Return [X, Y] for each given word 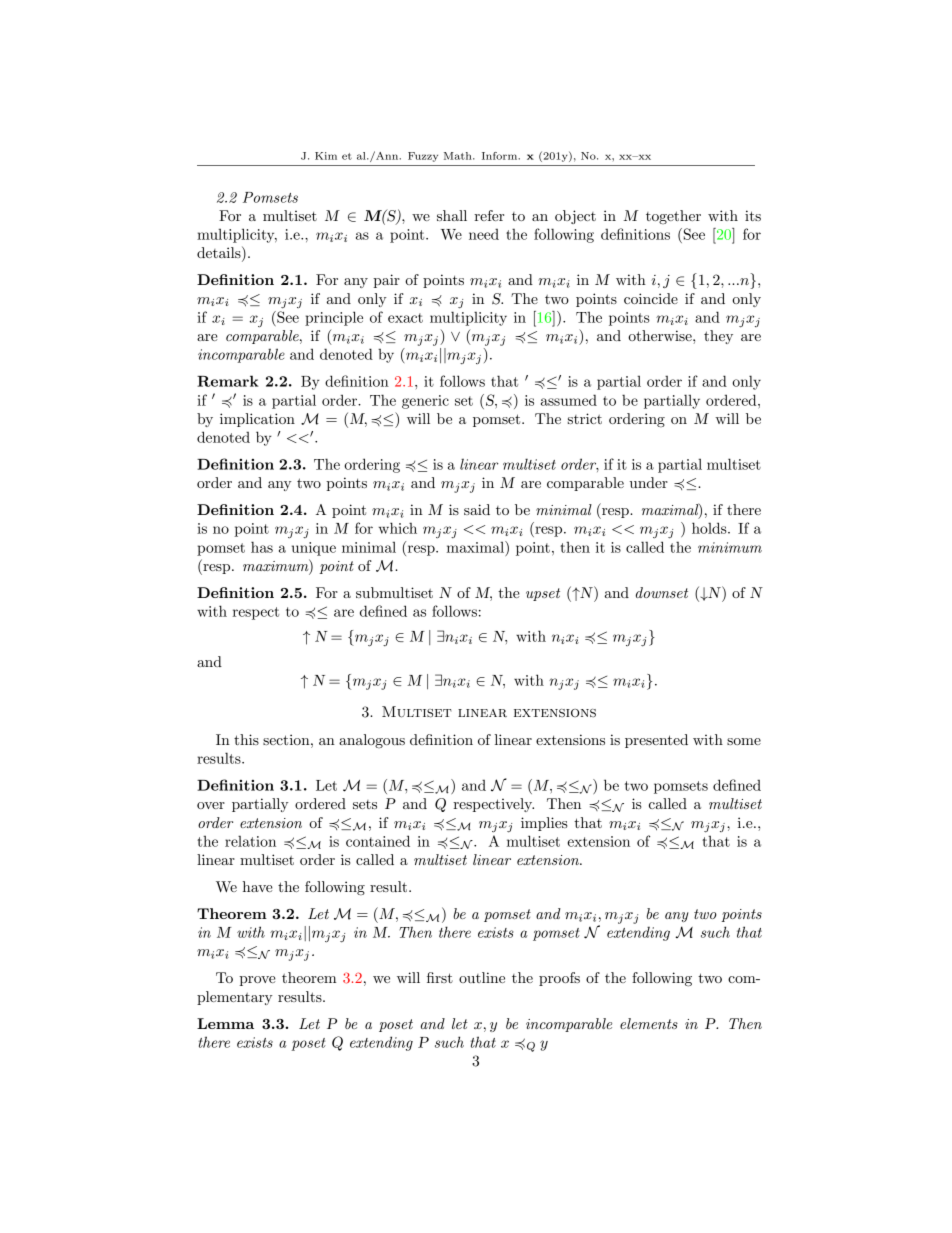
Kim [326, 156]
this [246, 739]
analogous [372, 741]
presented [656, 741]
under [649, 482]
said [477, 509]
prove [257, 981]
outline [482, 977]
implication [257, 420]
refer [489, 215]
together [673, 217]
